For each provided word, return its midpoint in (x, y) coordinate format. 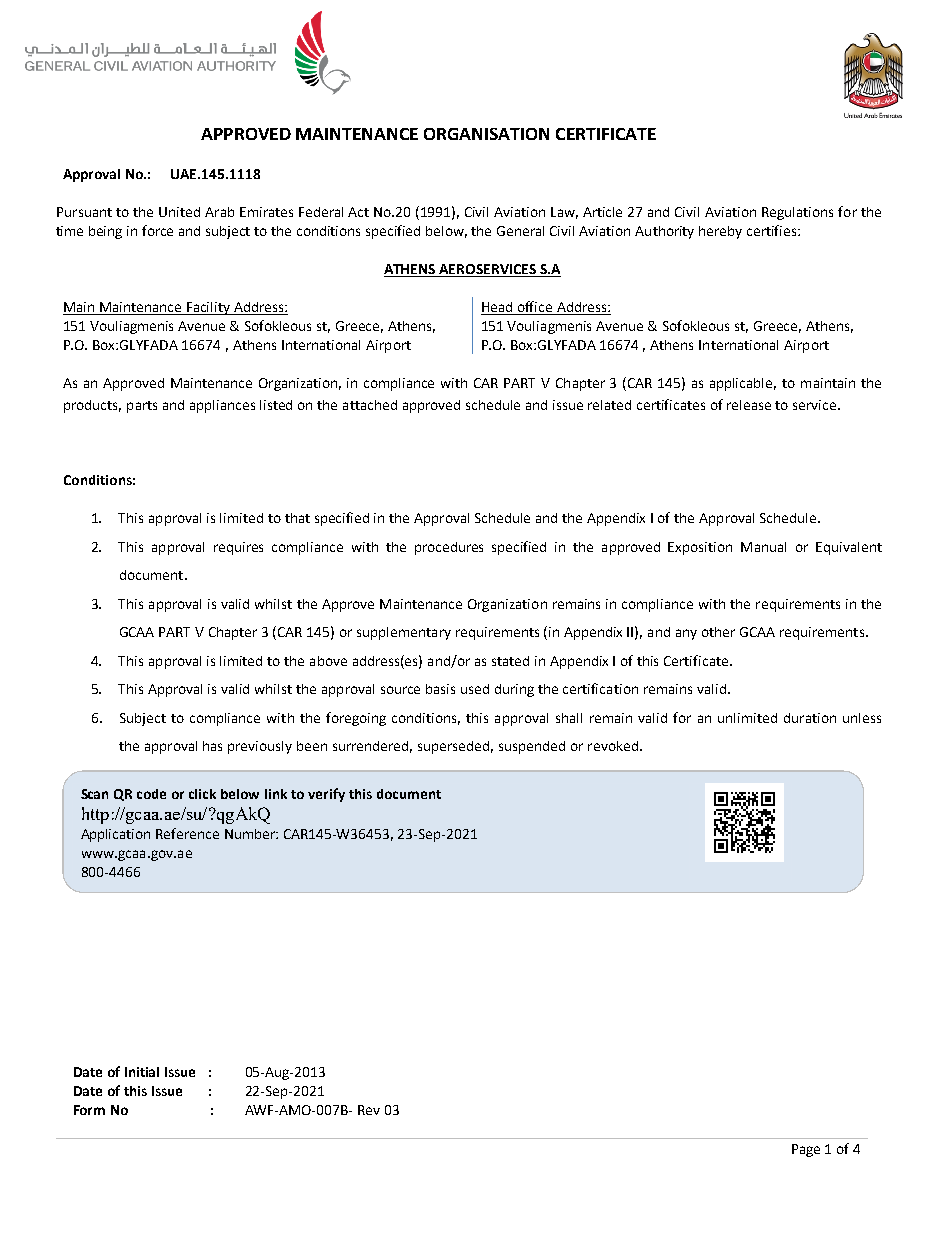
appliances (222, 406)
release (749, 405)
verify (326, 795)
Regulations (797, 213)
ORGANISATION (486, 134)
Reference (187, 833)
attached (370, 405)
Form (89, 1110)
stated (510, 661)
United (179, 212)
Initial (142, 1072)
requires (238, 548)
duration (810, 718)
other (718, 632)
